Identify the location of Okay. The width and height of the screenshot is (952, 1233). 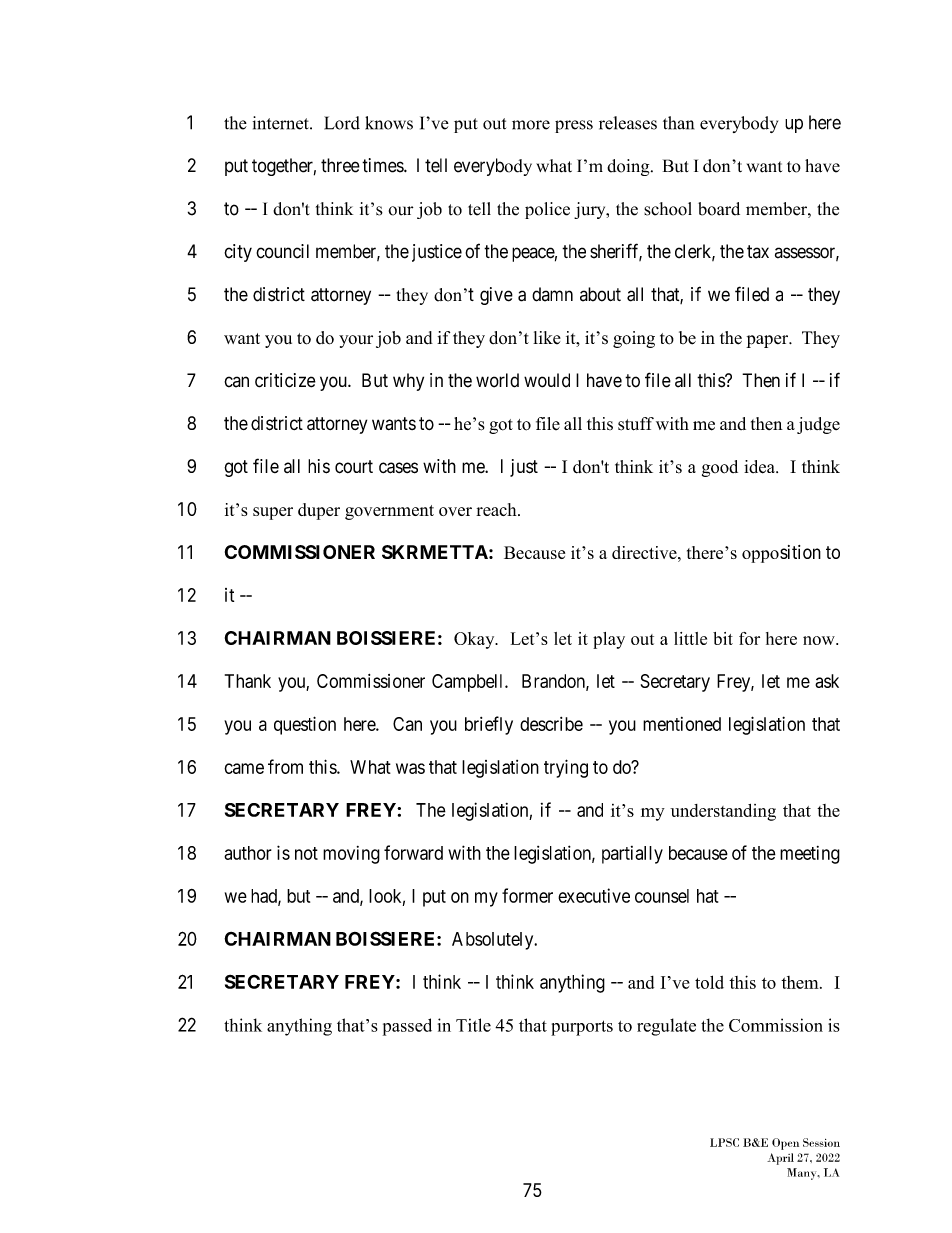
(475, 640).
